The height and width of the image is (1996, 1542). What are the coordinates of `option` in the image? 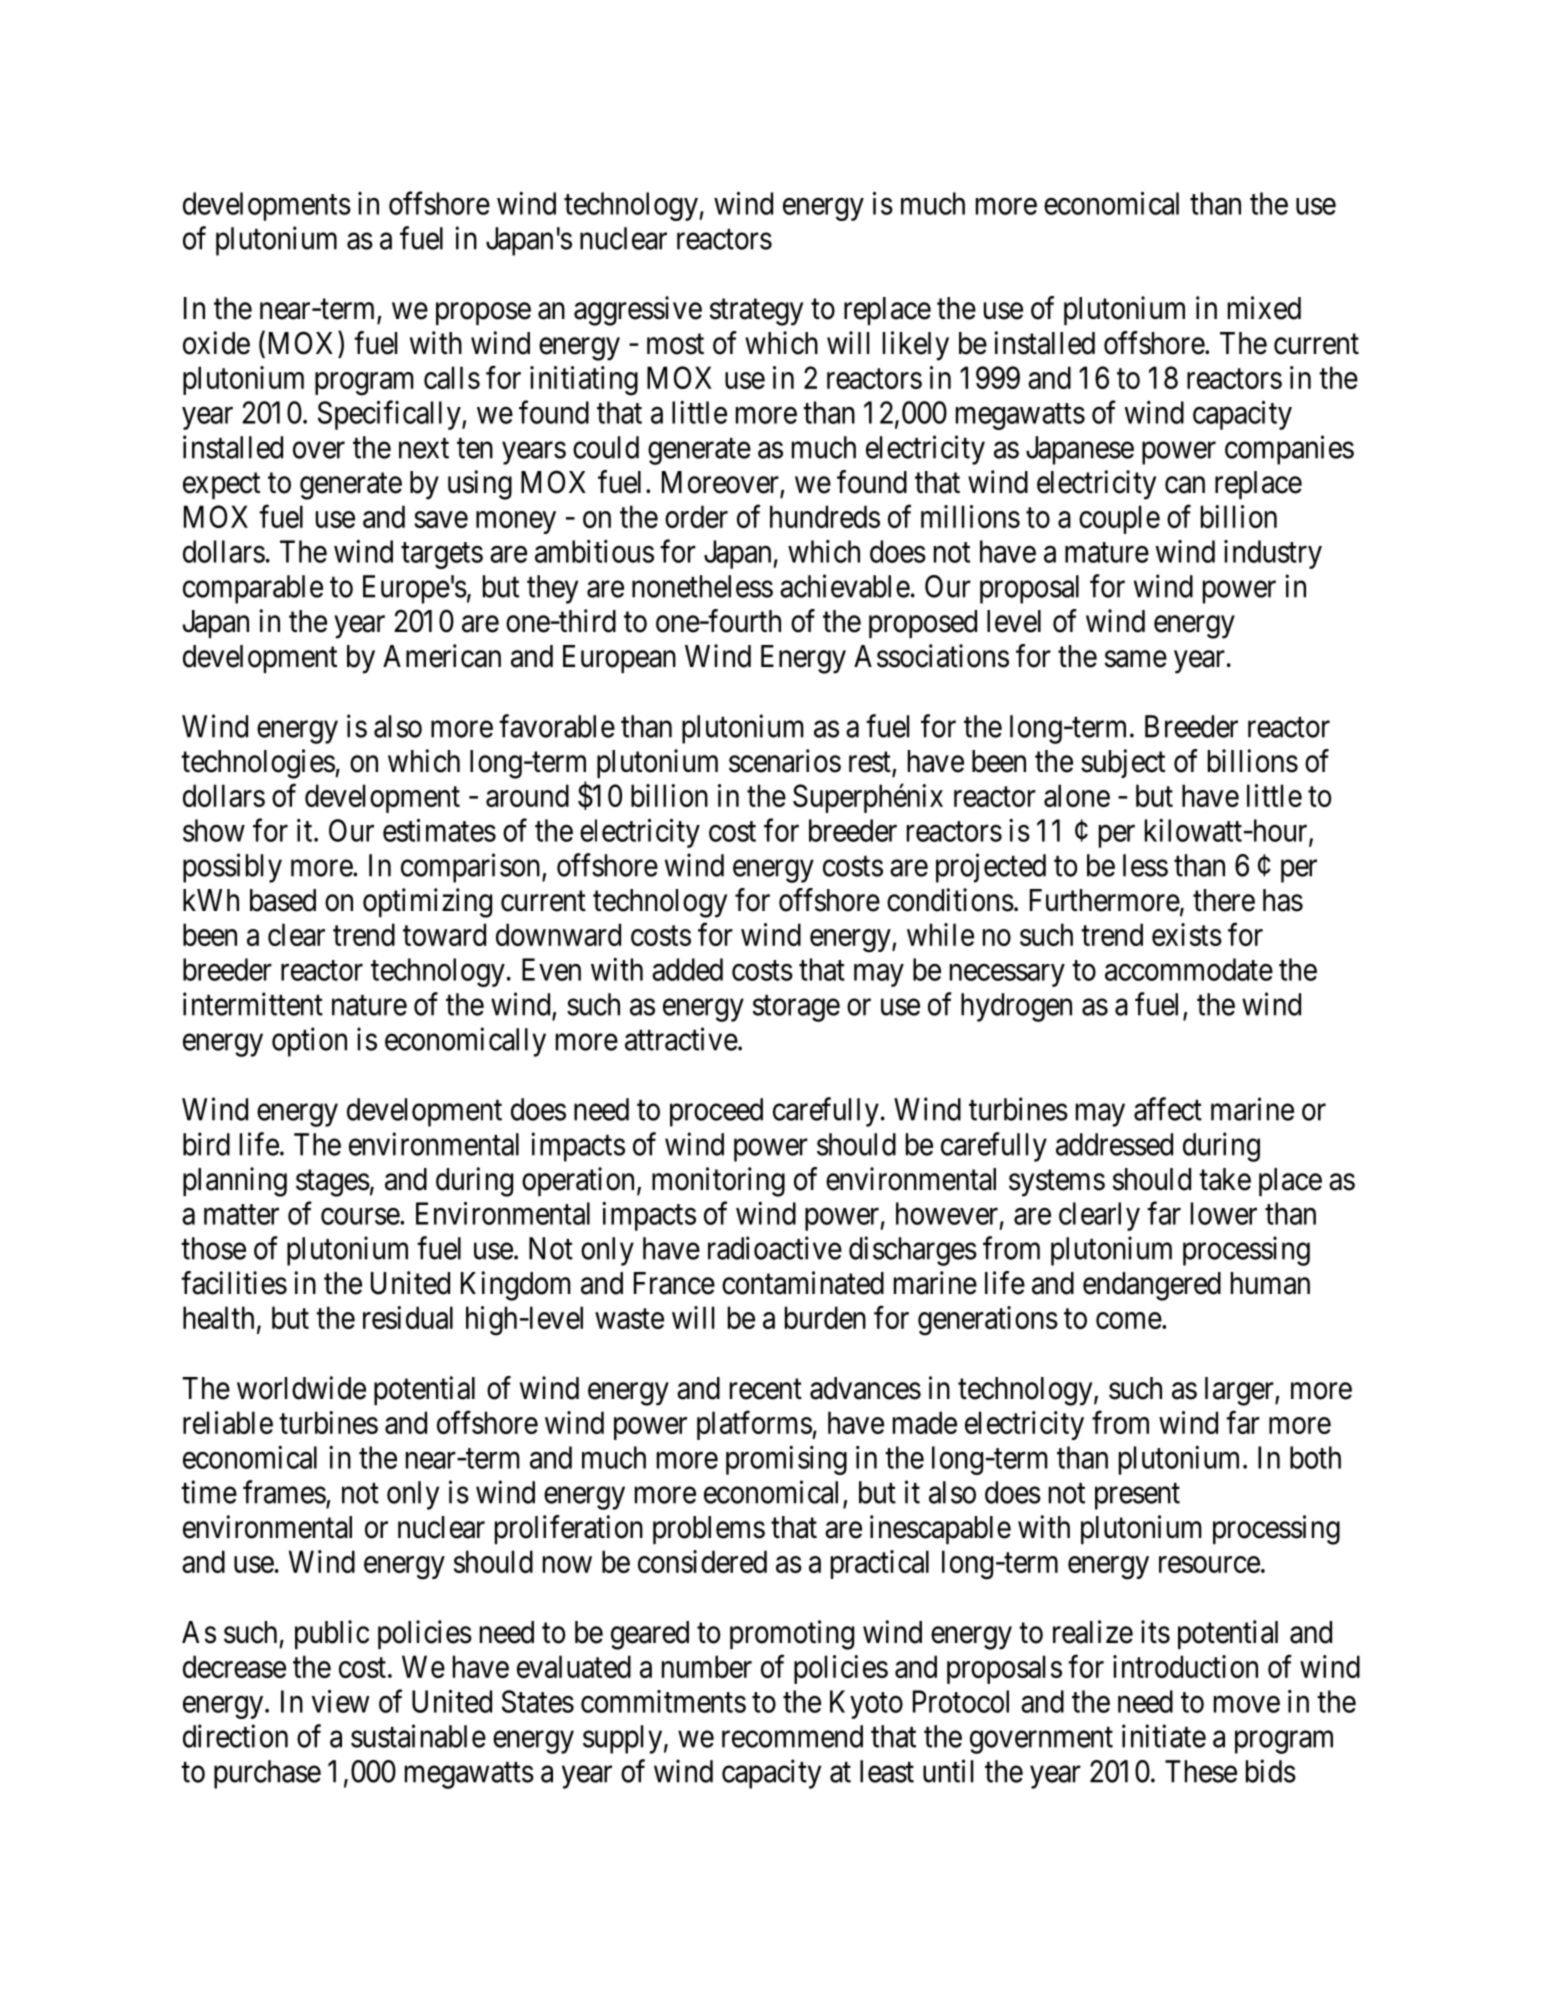 It's located at (309, 1042).
